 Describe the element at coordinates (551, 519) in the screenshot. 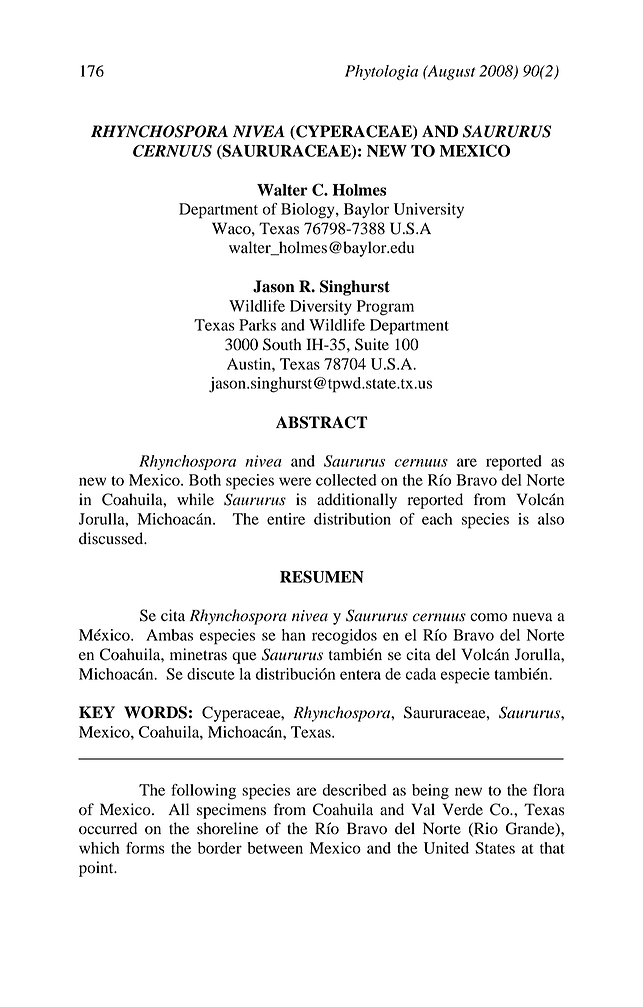

I see `also` at that location.
